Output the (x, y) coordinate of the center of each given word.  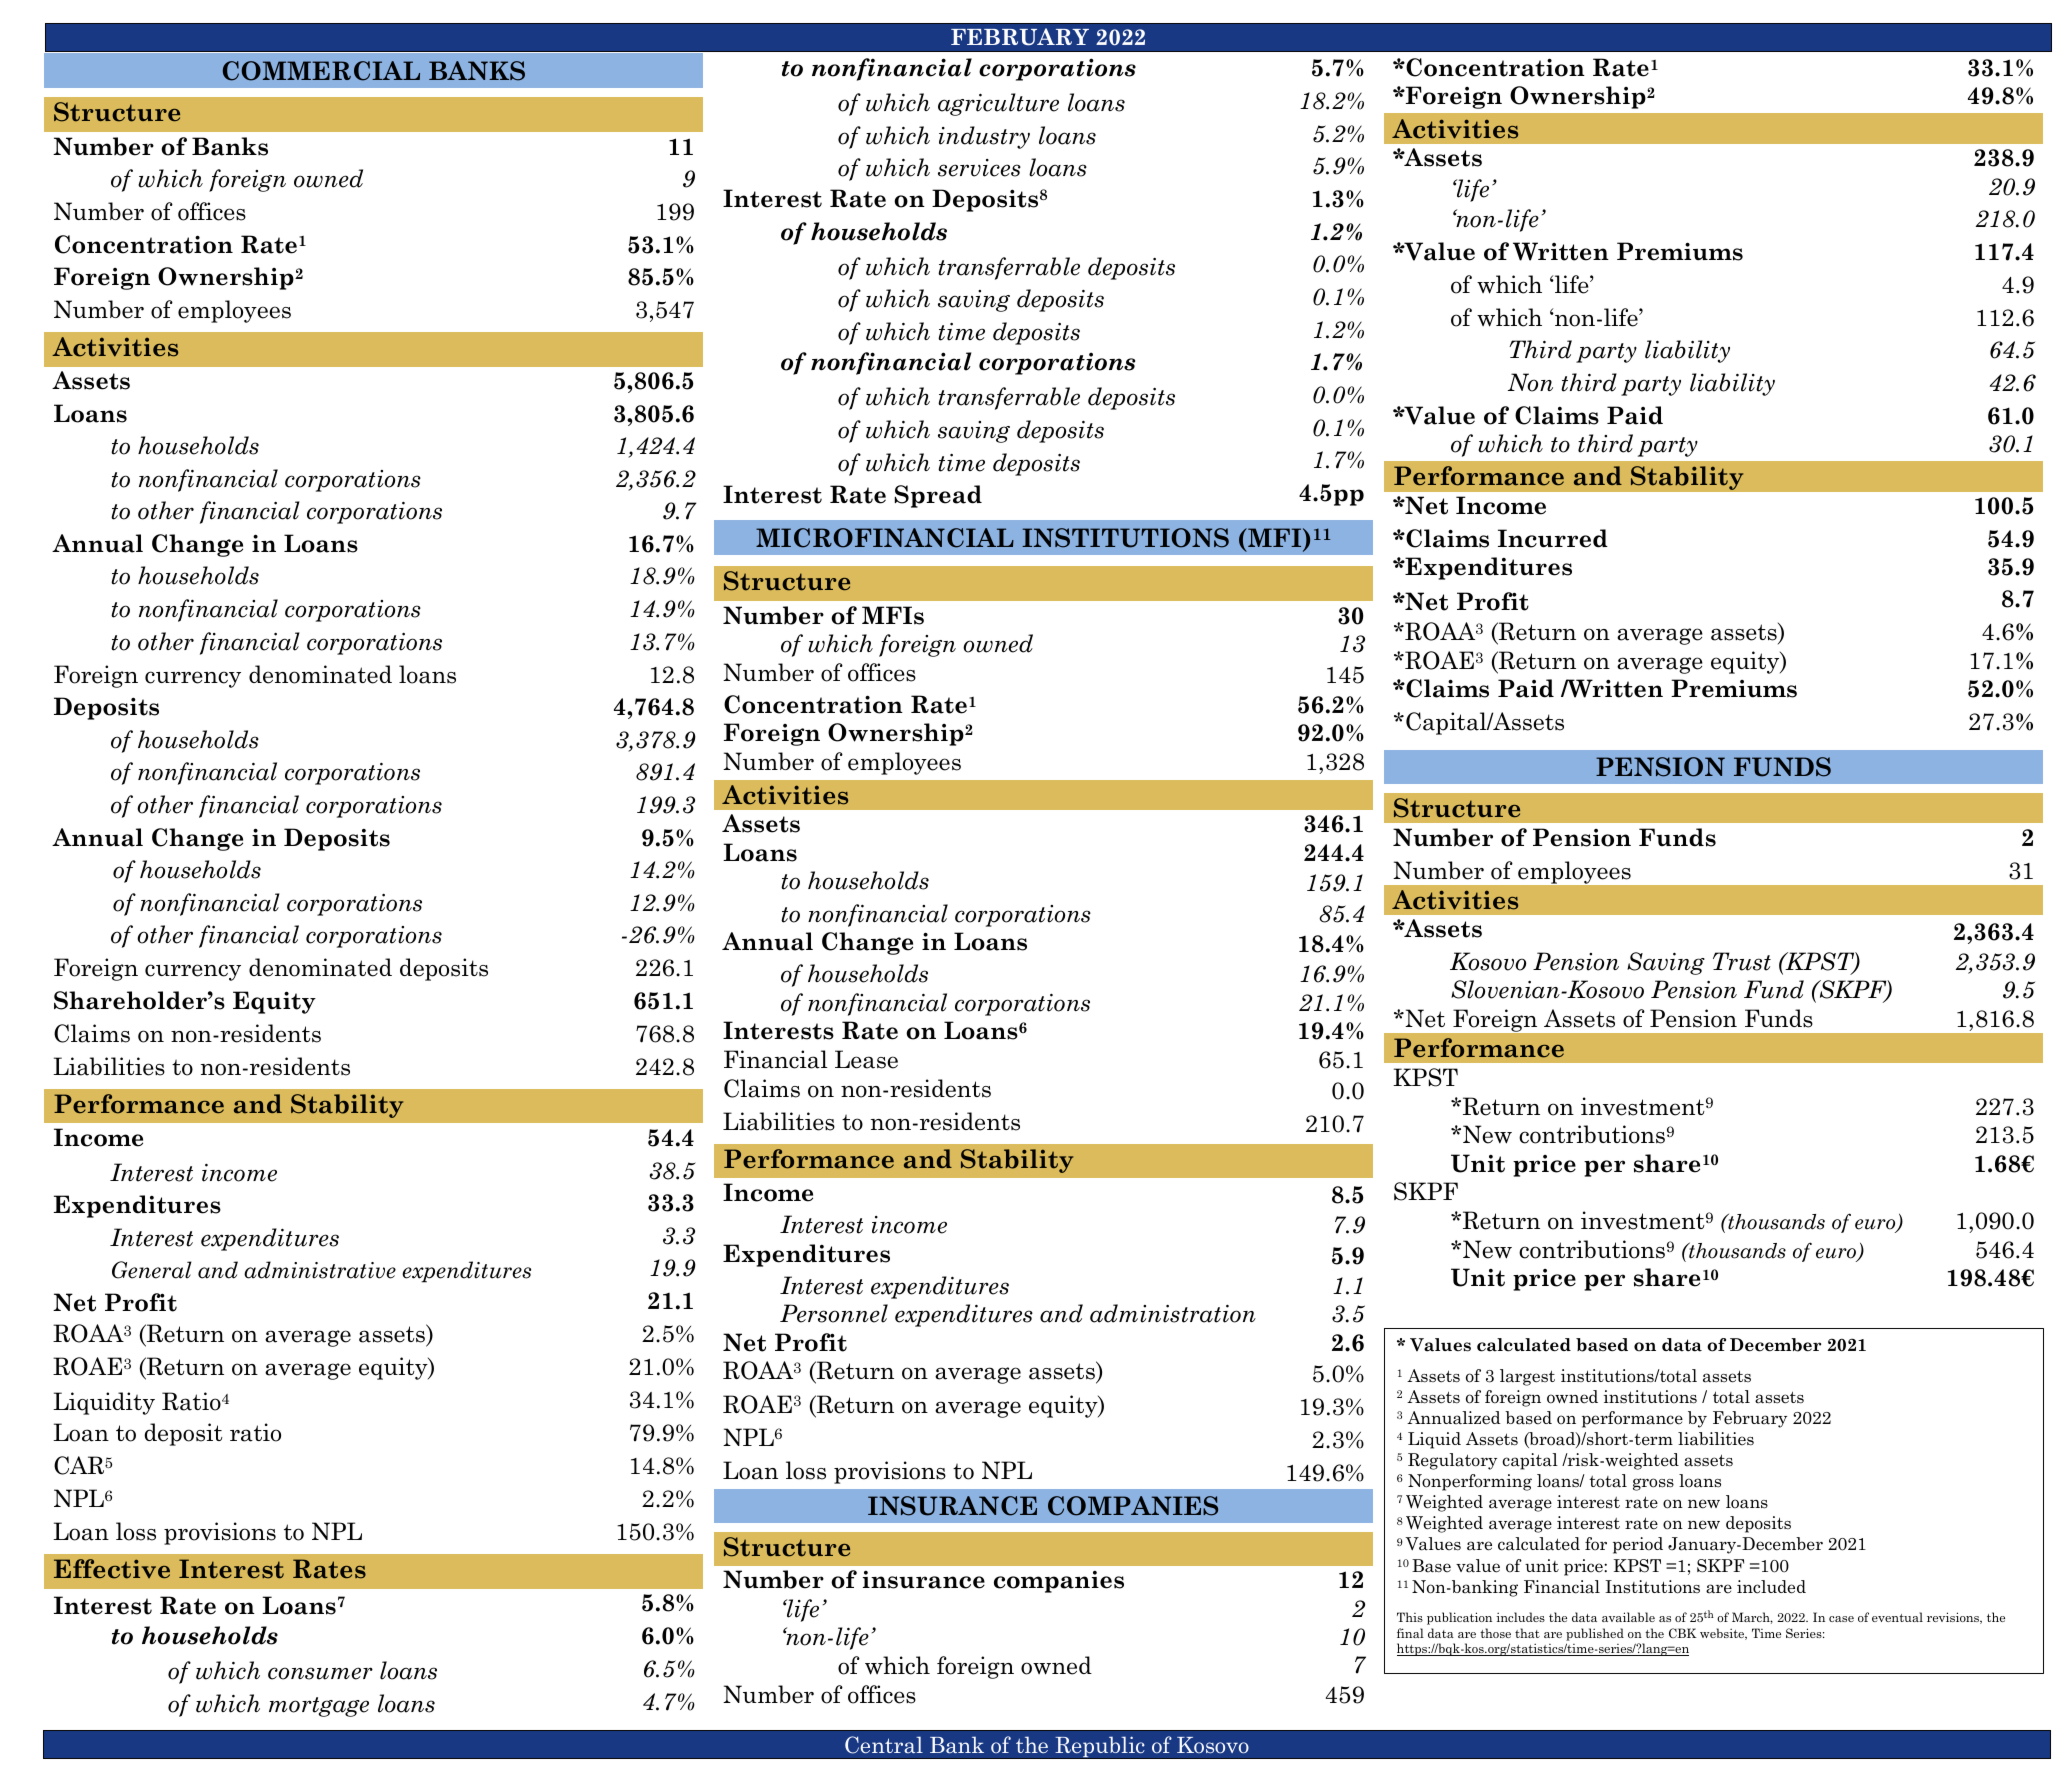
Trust (1742, 961)
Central (884, 1745)
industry (984, 137)
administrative (320, 1270)
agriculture (998, 104)
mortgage (319, 1707)
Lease (866, 1059)
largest (1527, 1377)
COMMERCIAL (321, 71)
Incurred (1553, 538)
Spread (938, 496)
